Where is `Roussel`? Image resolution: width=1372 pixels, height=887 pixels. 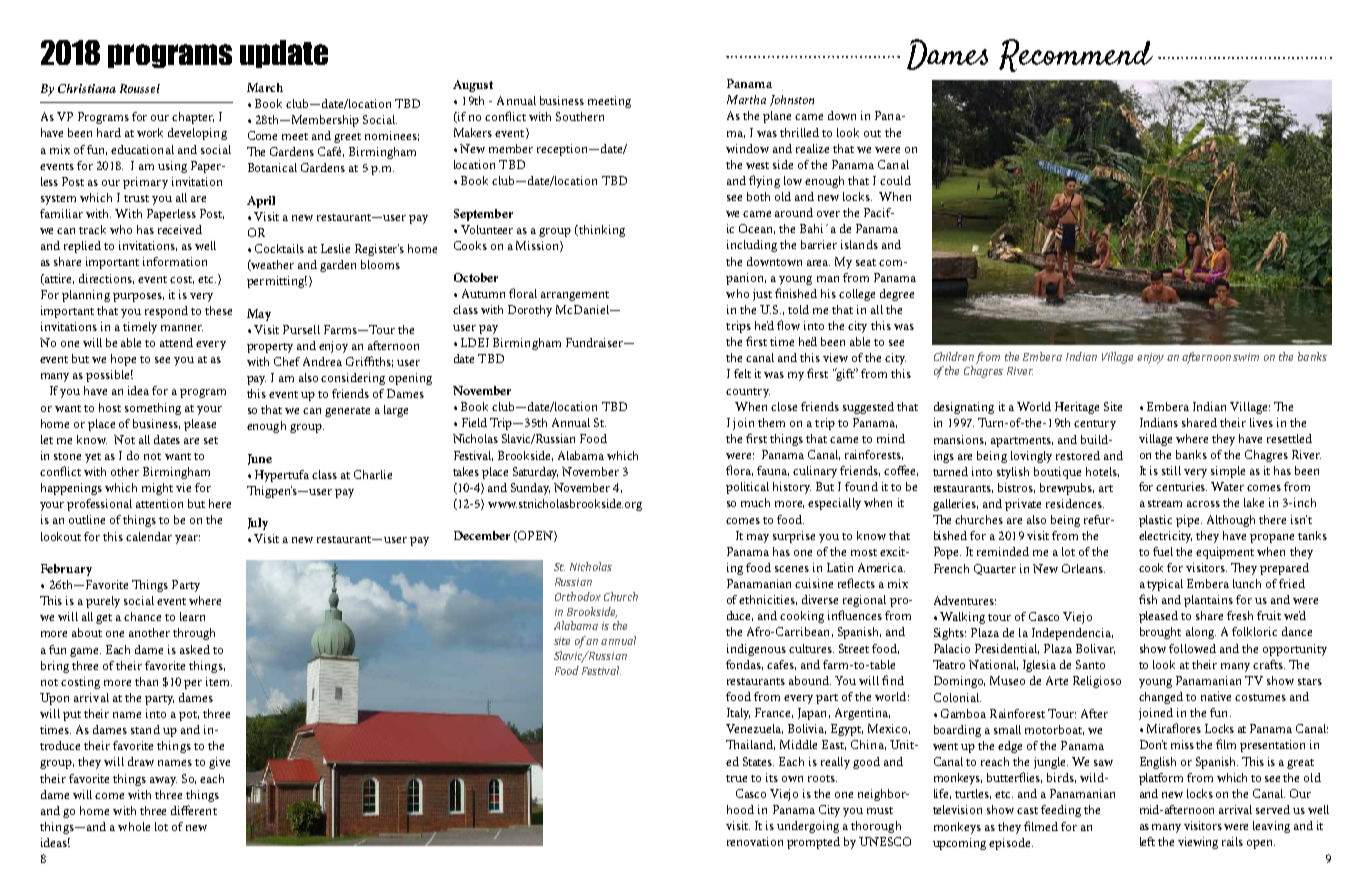
Roussel is located at coordinates (140, 88).
